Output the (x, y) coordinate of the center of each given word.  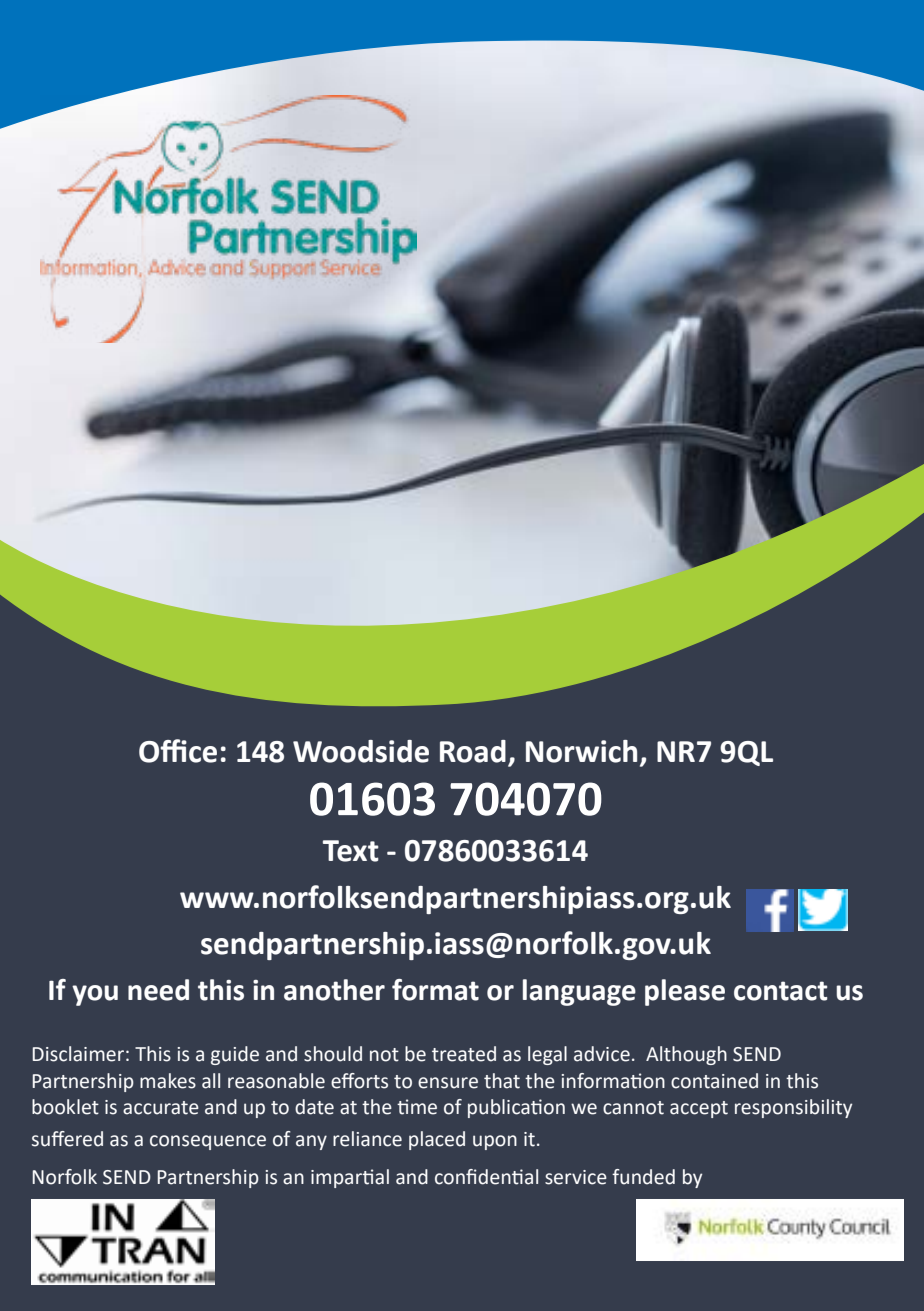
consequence (208, 1142)
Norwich (581, 751)
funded (643, 1177)
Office (178, 751)
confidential (486, 1177)
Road (473, 751)
